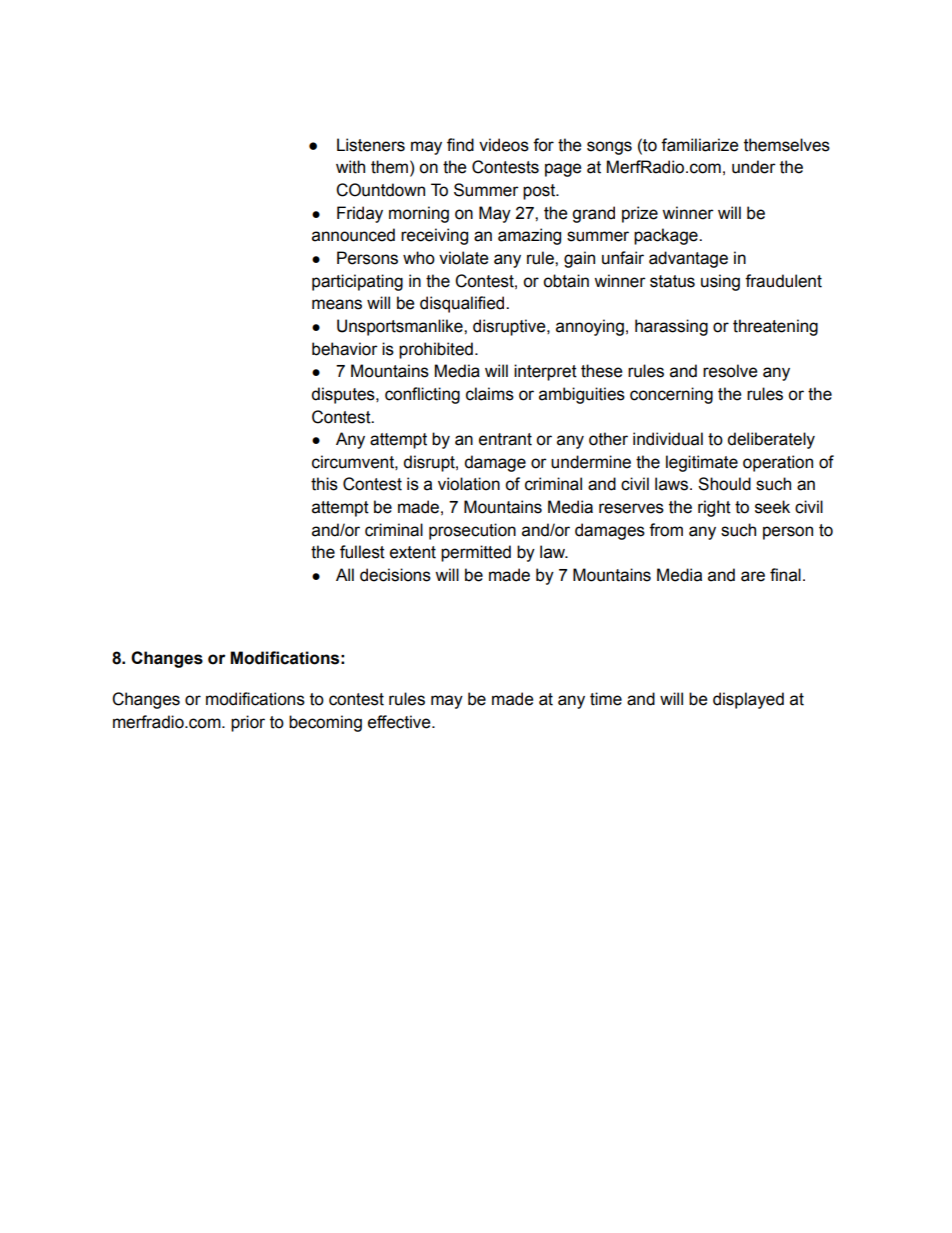 The image size is (952, 1233). What do you see at coordinates (753, 576) in the image?
I see `are` at bounding box center [753, 576].
